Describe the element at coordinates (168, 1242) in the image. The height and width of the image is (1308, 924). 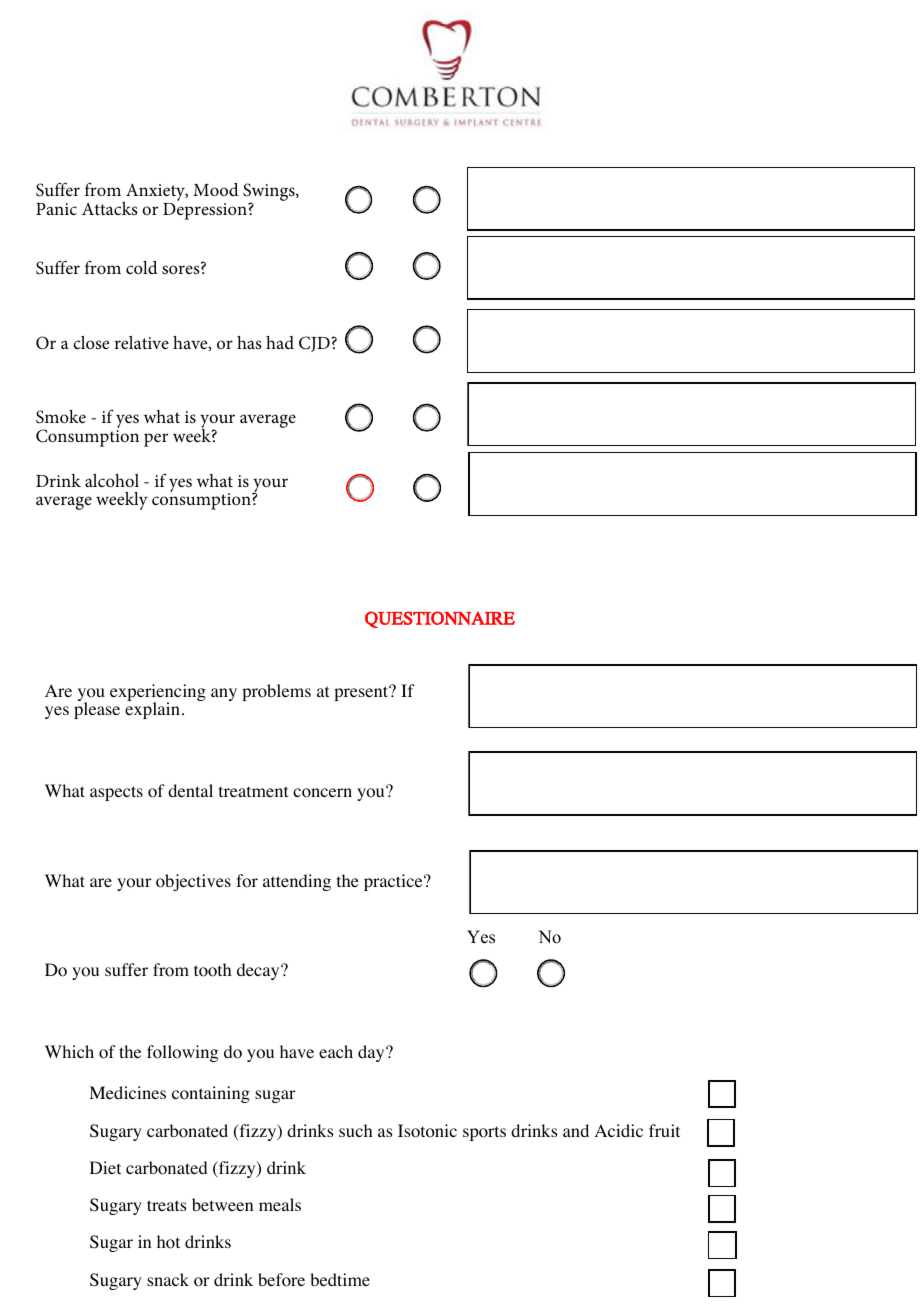
I see `hot` at that location.
